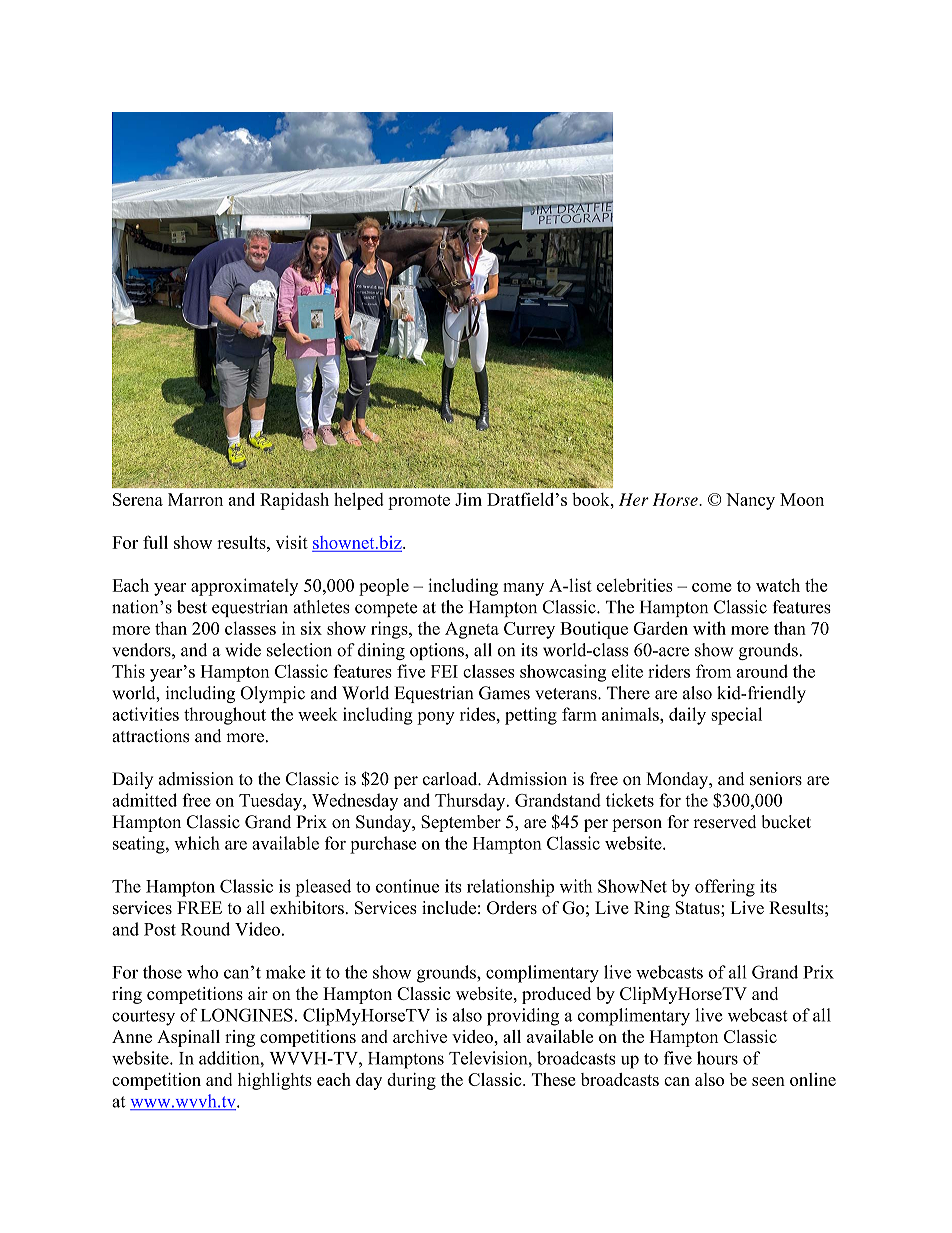 The width and height of the screenshot is (952, 1233). Describe the element at coordinates (420, 1036) in the screenshot. I see `archive` at that location.
